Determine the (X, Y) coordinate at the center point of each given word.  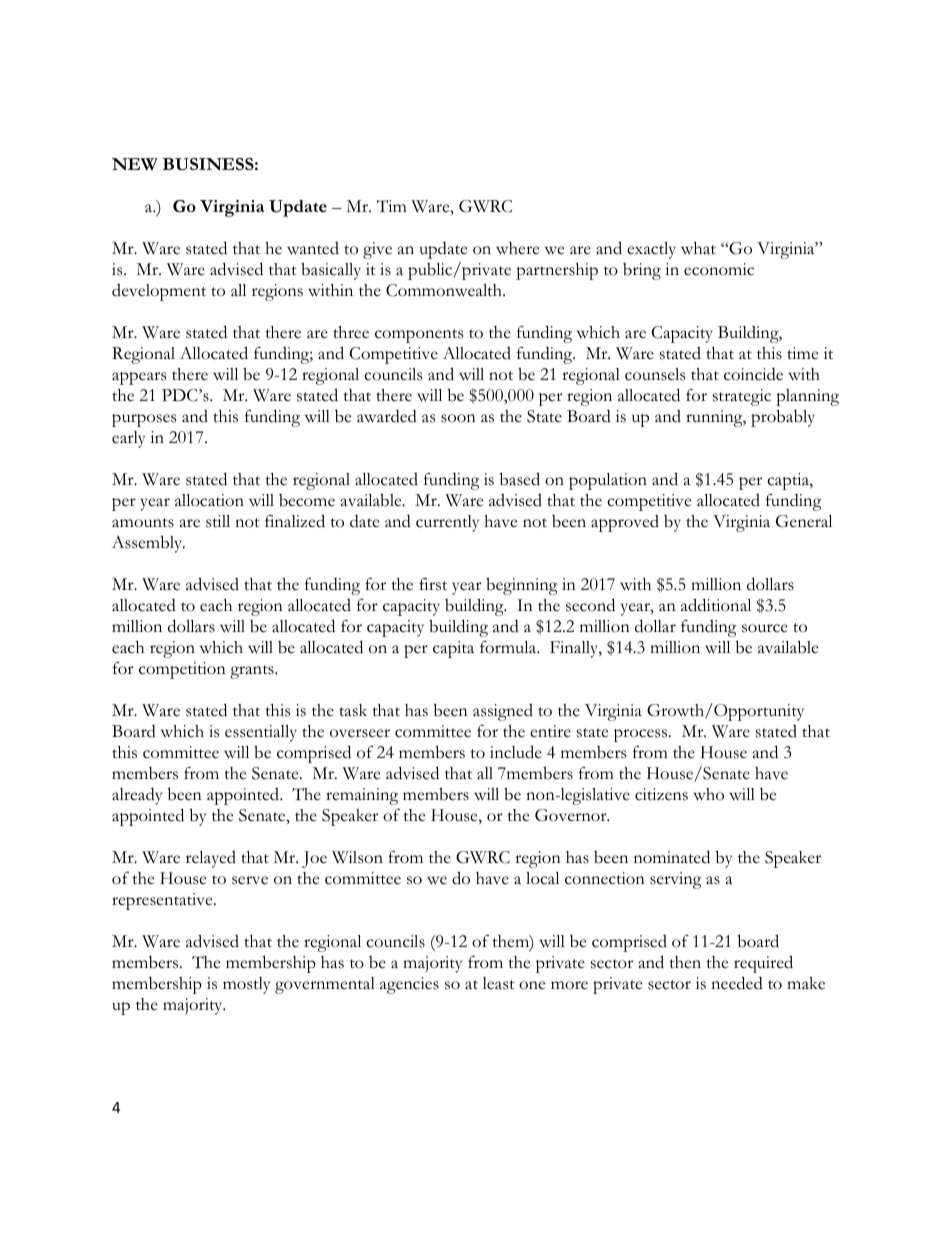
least (499, 983)
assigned (503, 712)
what (698, 248)
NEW (135, 164)
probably (783, 418)
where (517, 248)
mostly (246, 985)
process (642, 735)
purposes (144, 420)
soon (458, 418)
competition (182, 670)
